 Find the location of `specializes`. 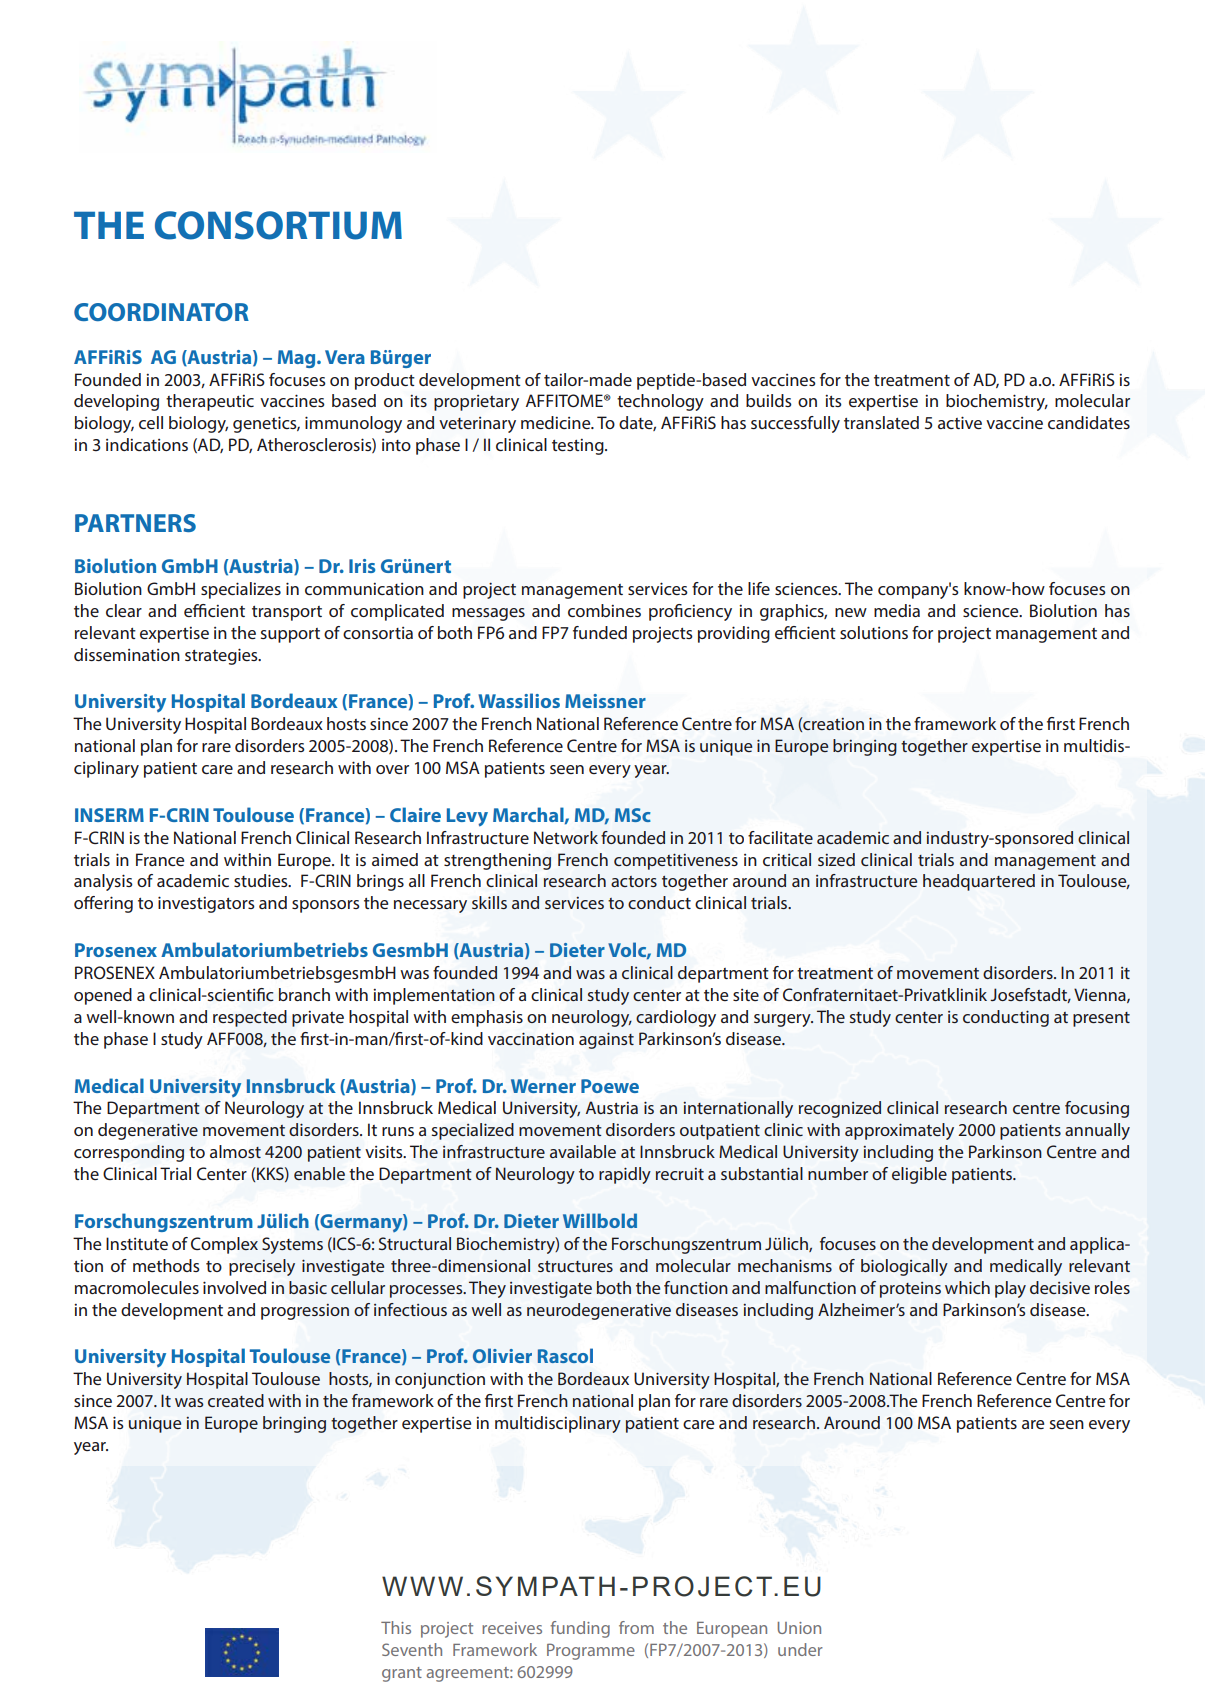

specializes is located at coordinates (241, 590).
